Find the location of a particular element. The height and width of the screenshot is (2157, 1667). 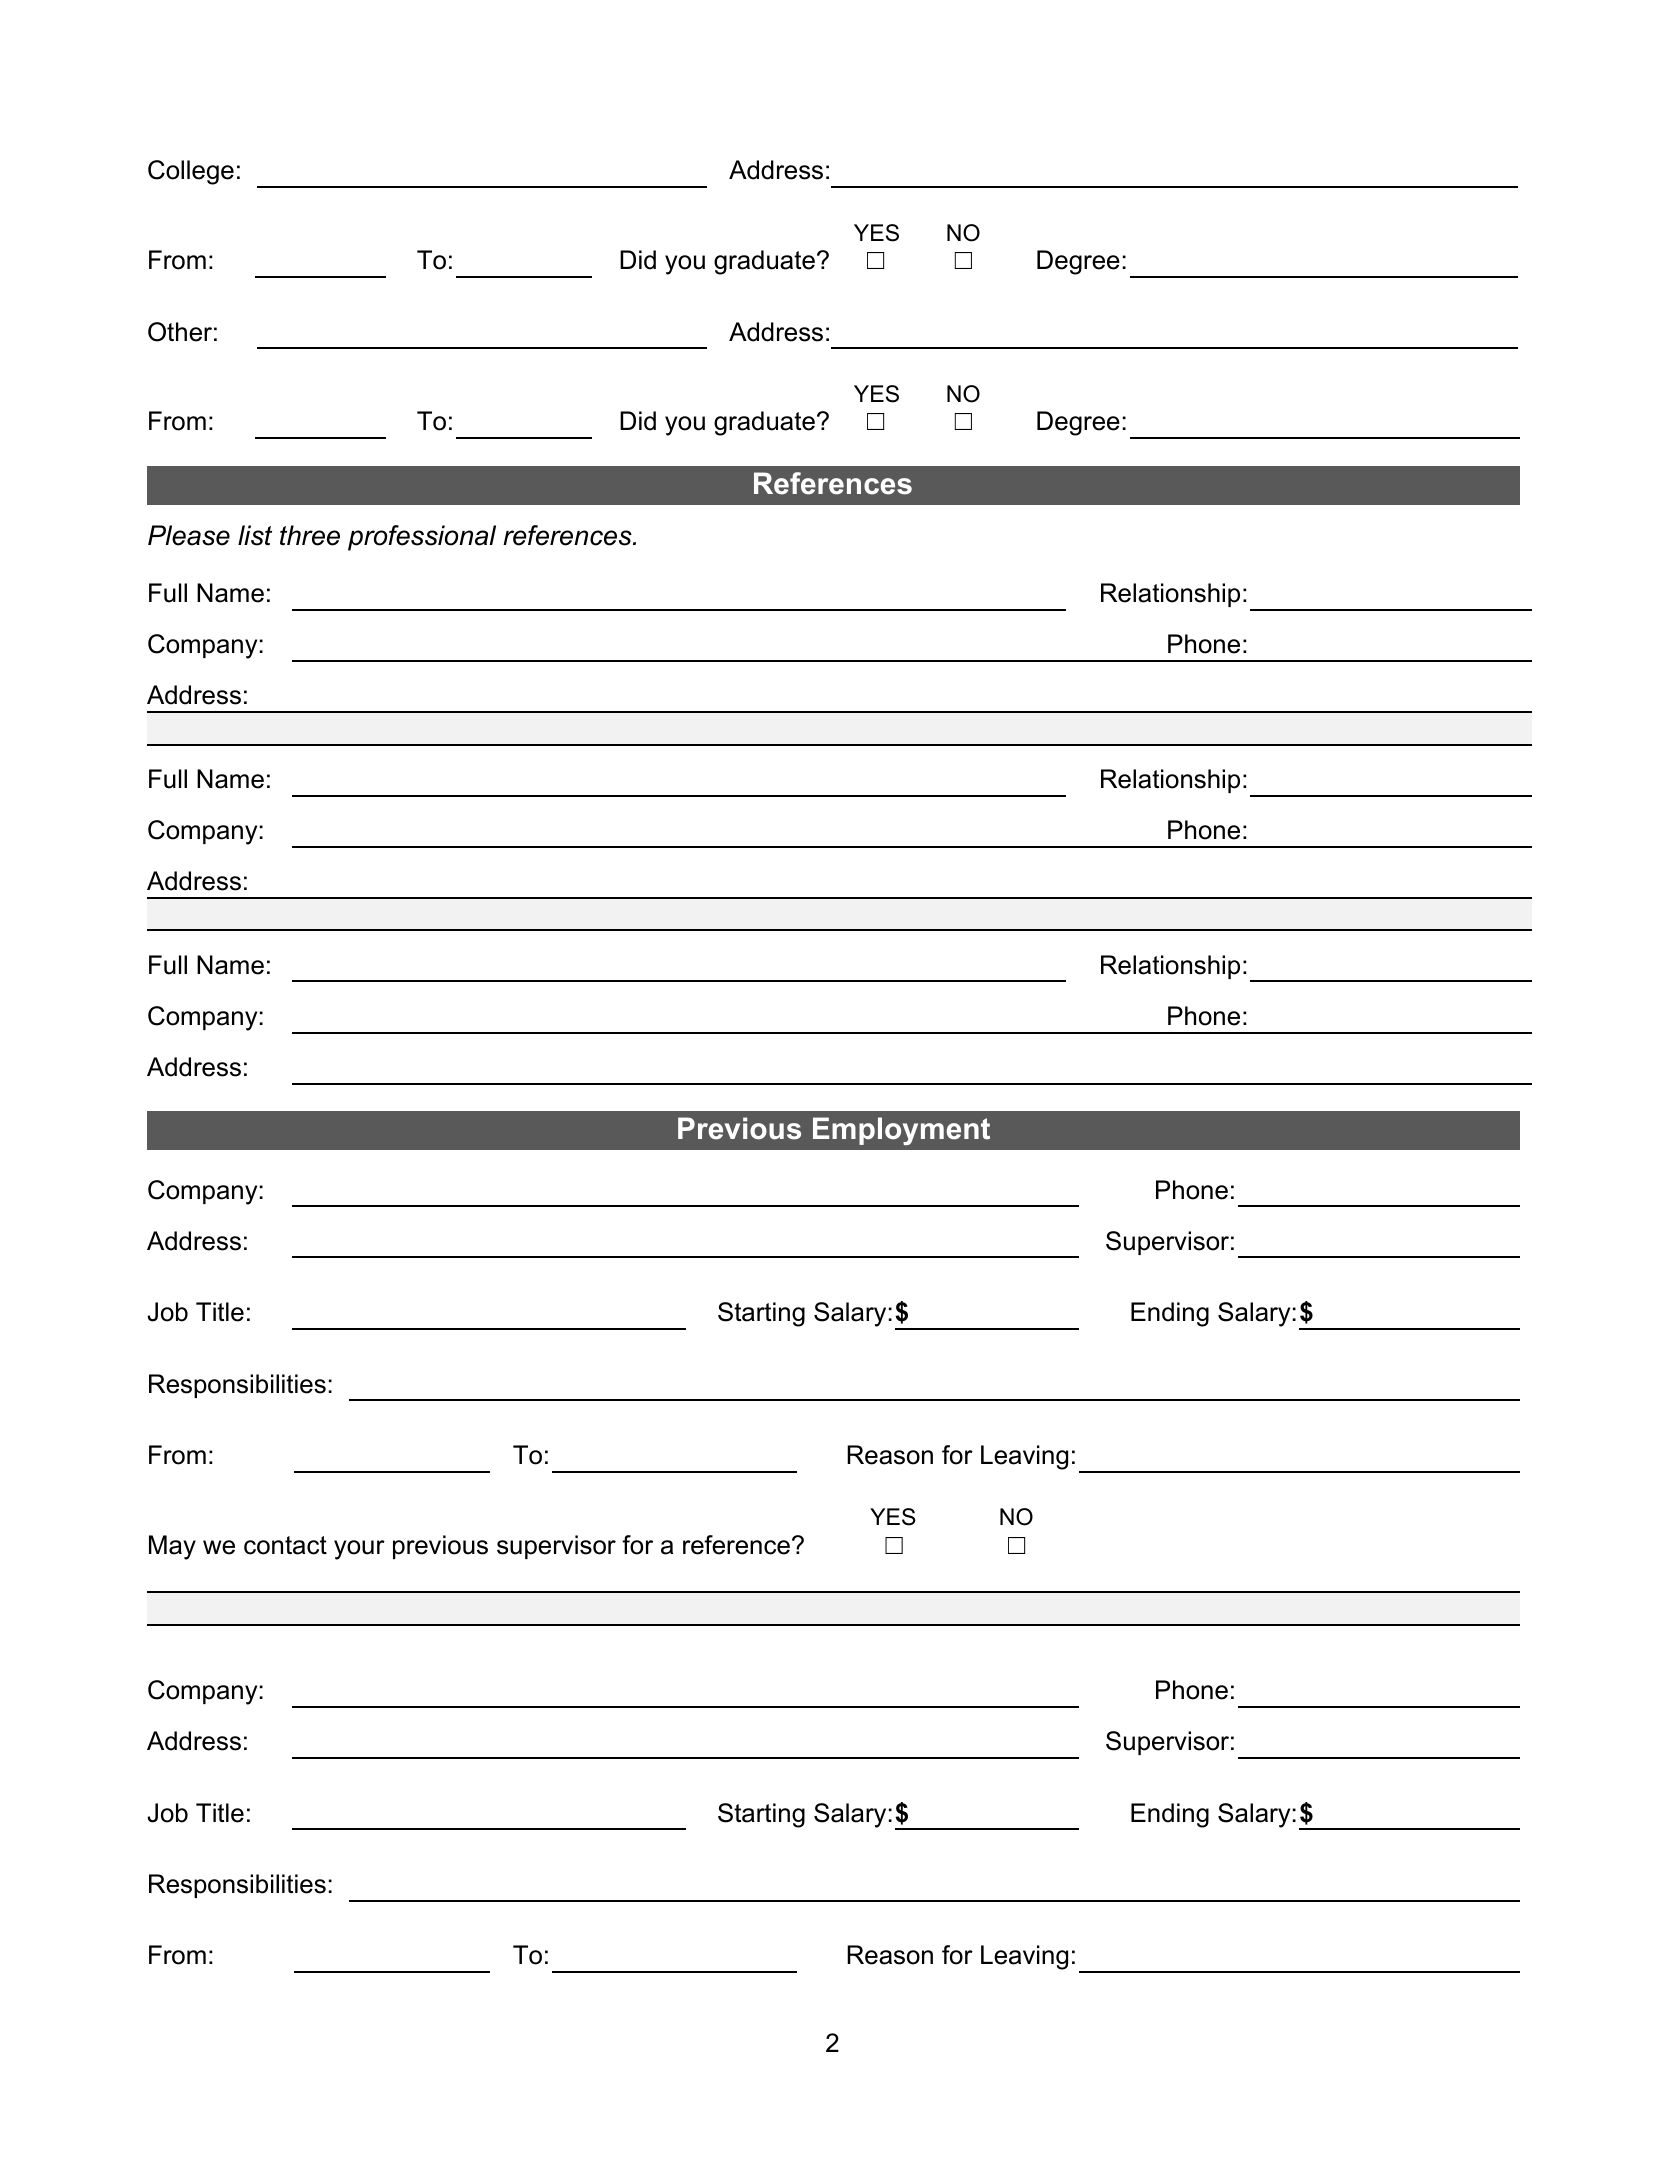

your is located at coordinates (359, 1550).
